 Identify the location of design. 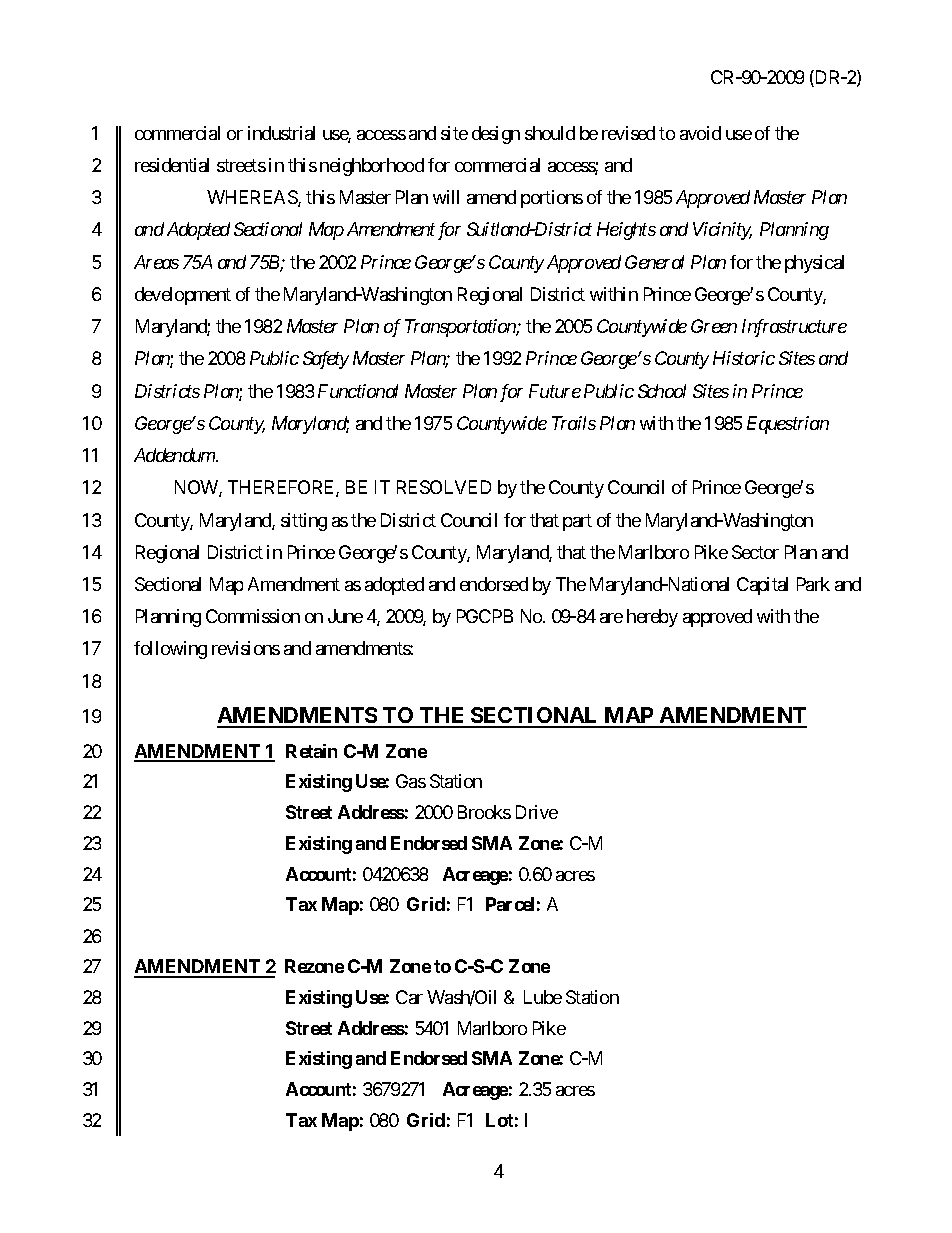
(496, 135).
